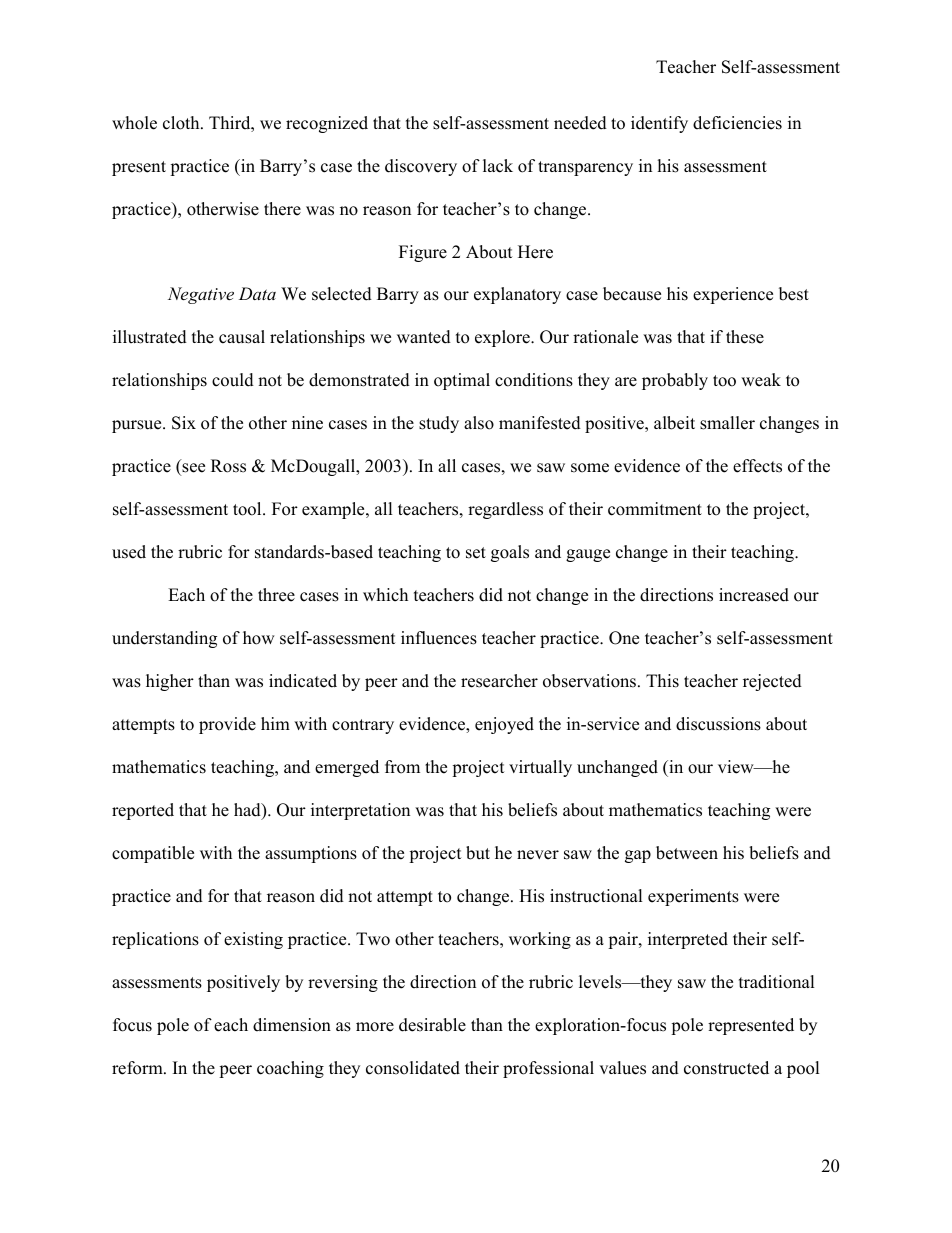  Describe the element at coordinates (227, 725) in the image. I see `provide` at that location.
